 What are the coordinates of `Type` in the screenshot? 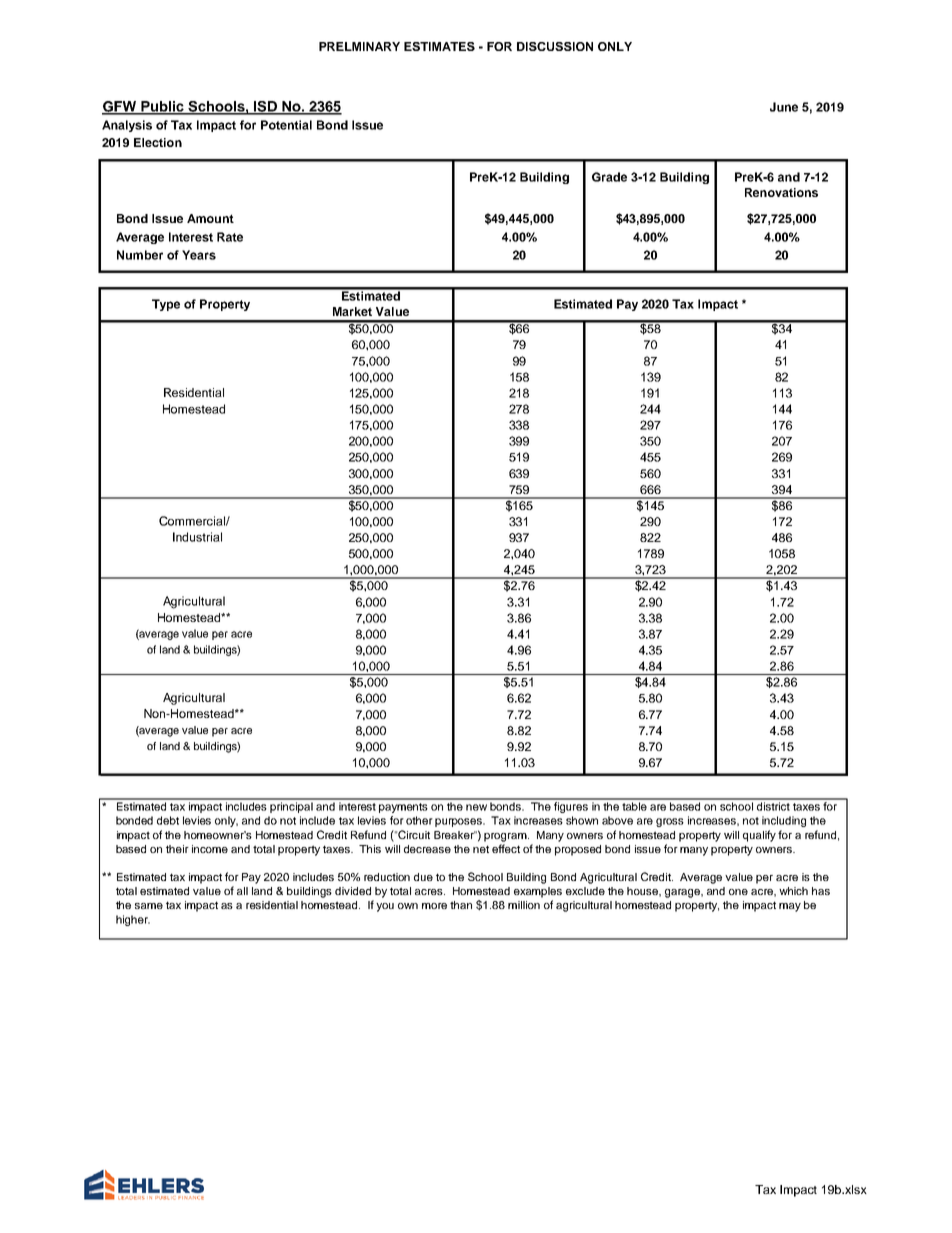 It's located at (166, 305).
